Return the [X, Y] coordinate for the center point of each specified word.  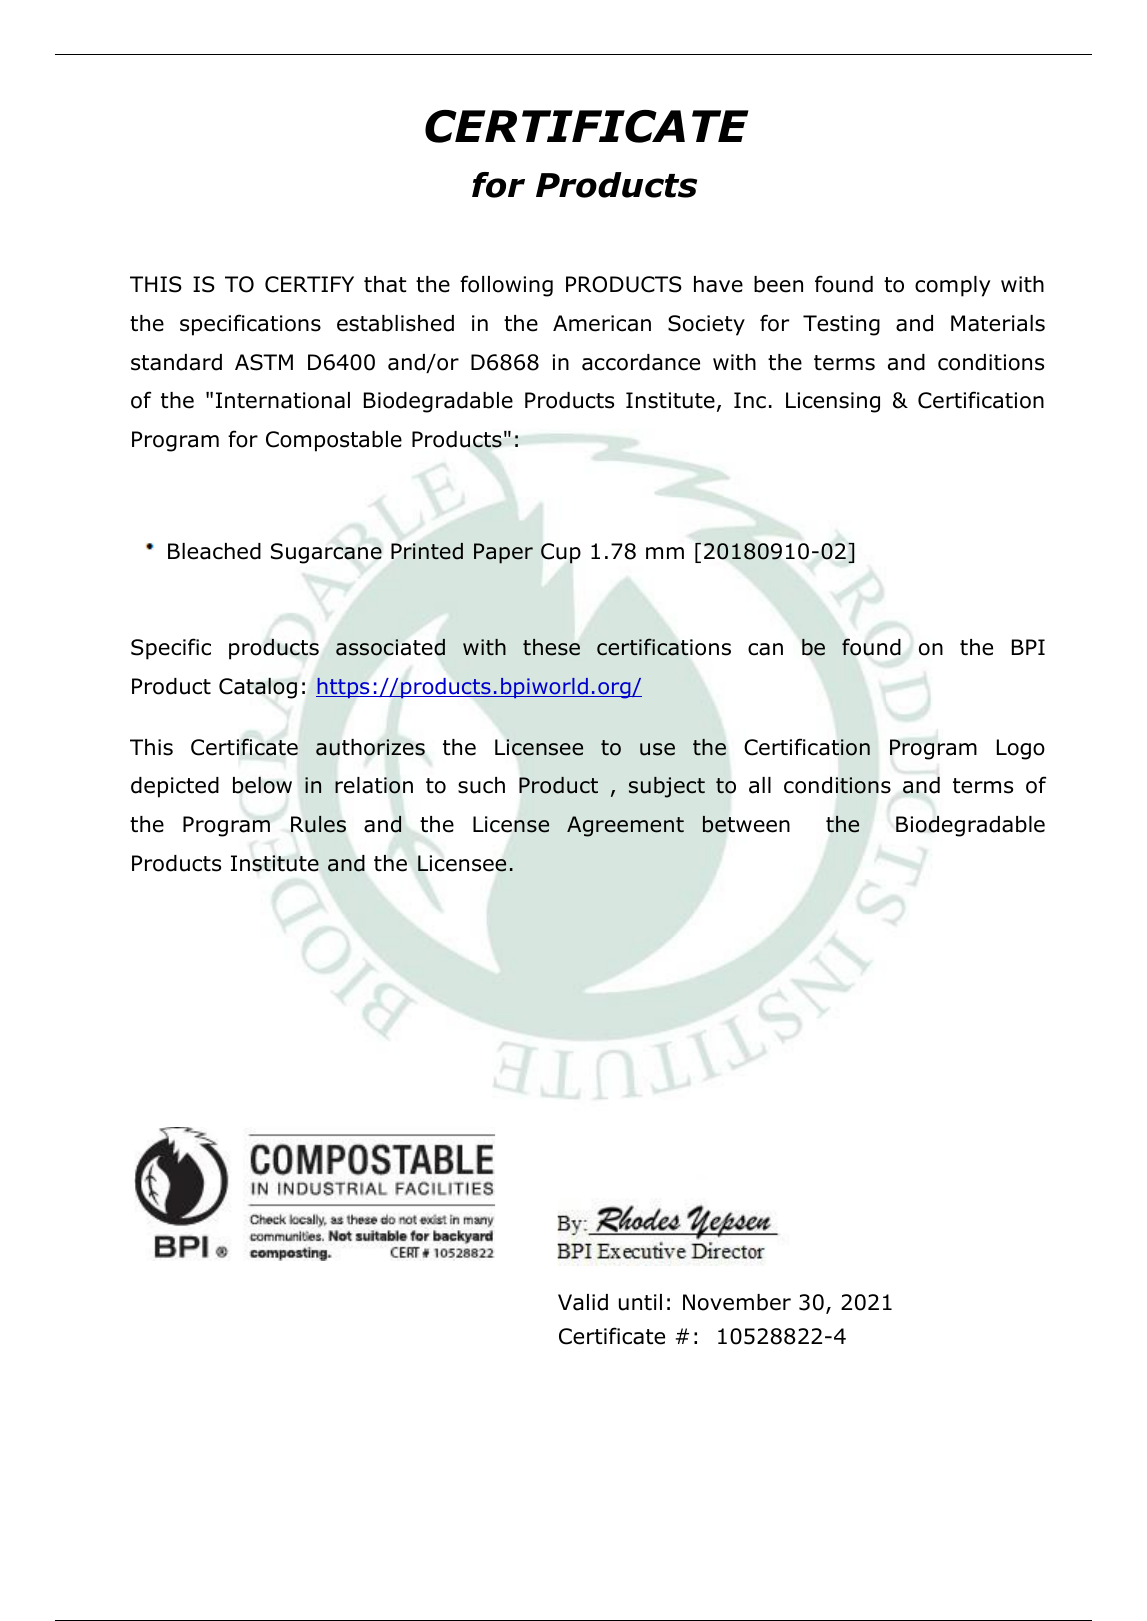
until [640, 1302]
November [737, 1302]
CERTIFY [309, 284]
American [602, 323]
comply [952, 286]
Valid [583, 1302]
